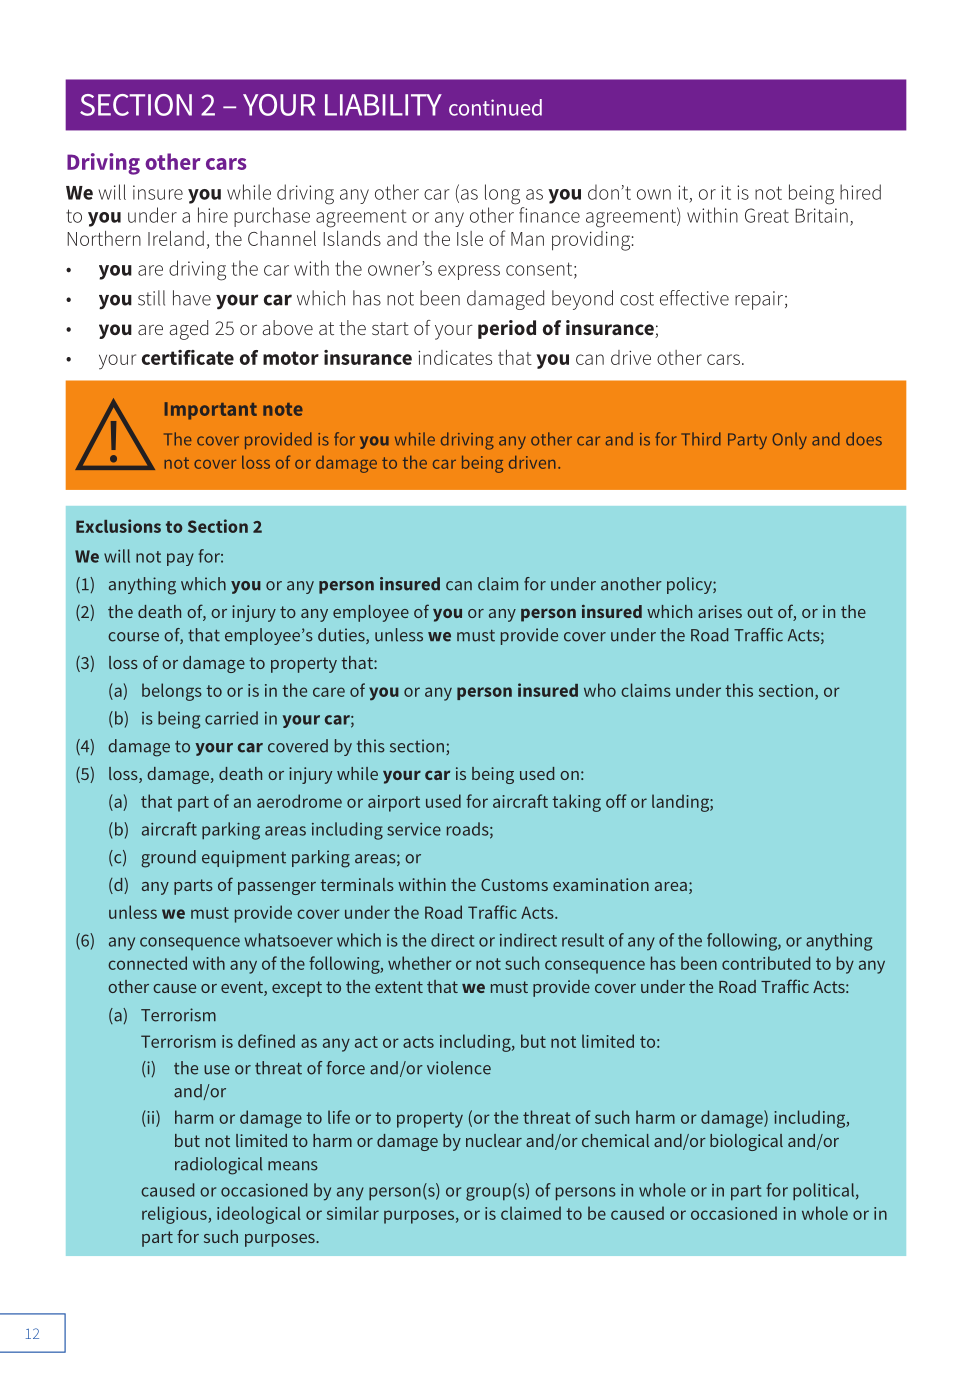 The height and width of the screenshot is (1379, 972). What do you see at coordinates (219, 1166) in the screenshot?
I see `radiological` at bounding box center [219, 1166].
